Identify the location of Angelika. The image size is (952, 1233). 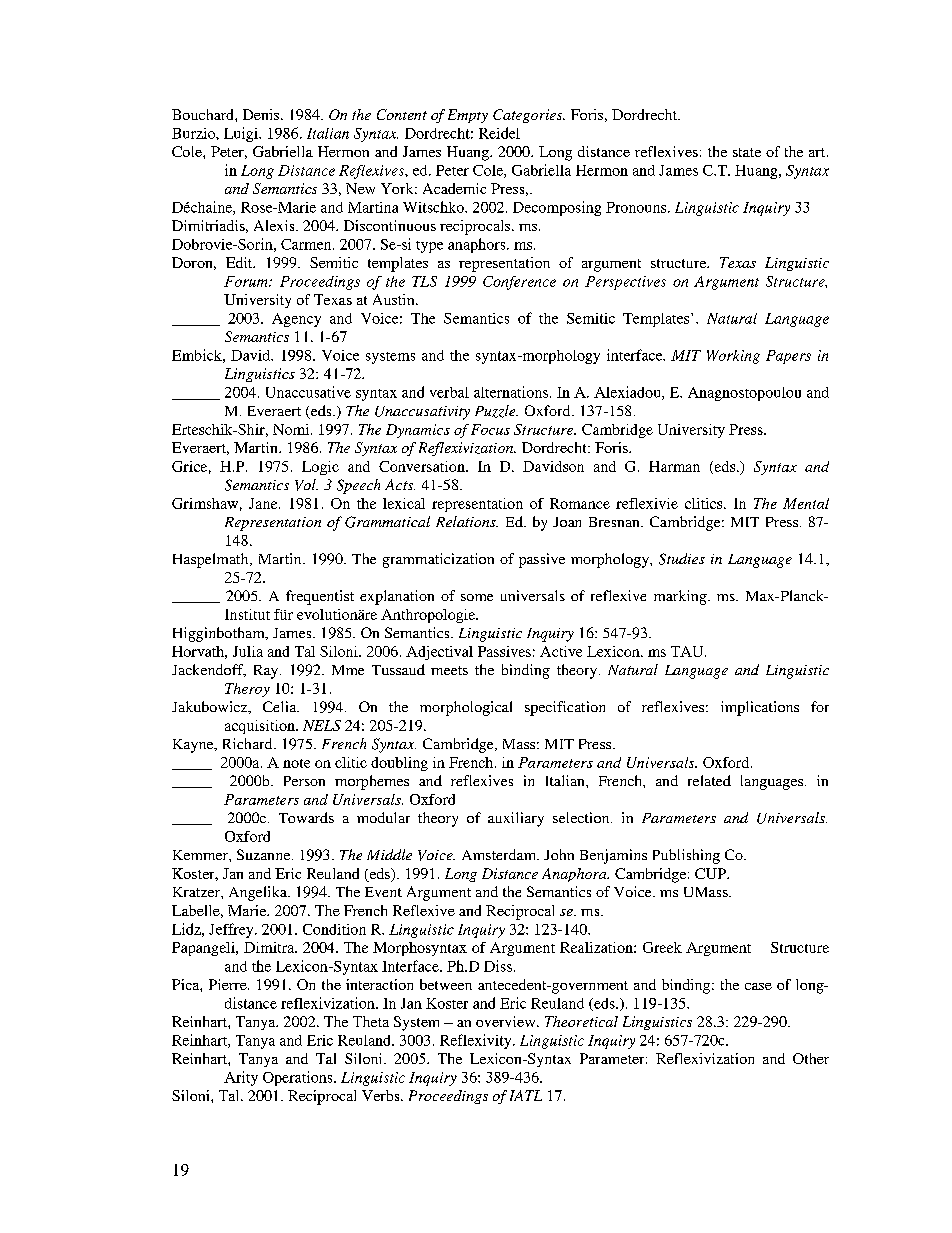
(259, 893).
